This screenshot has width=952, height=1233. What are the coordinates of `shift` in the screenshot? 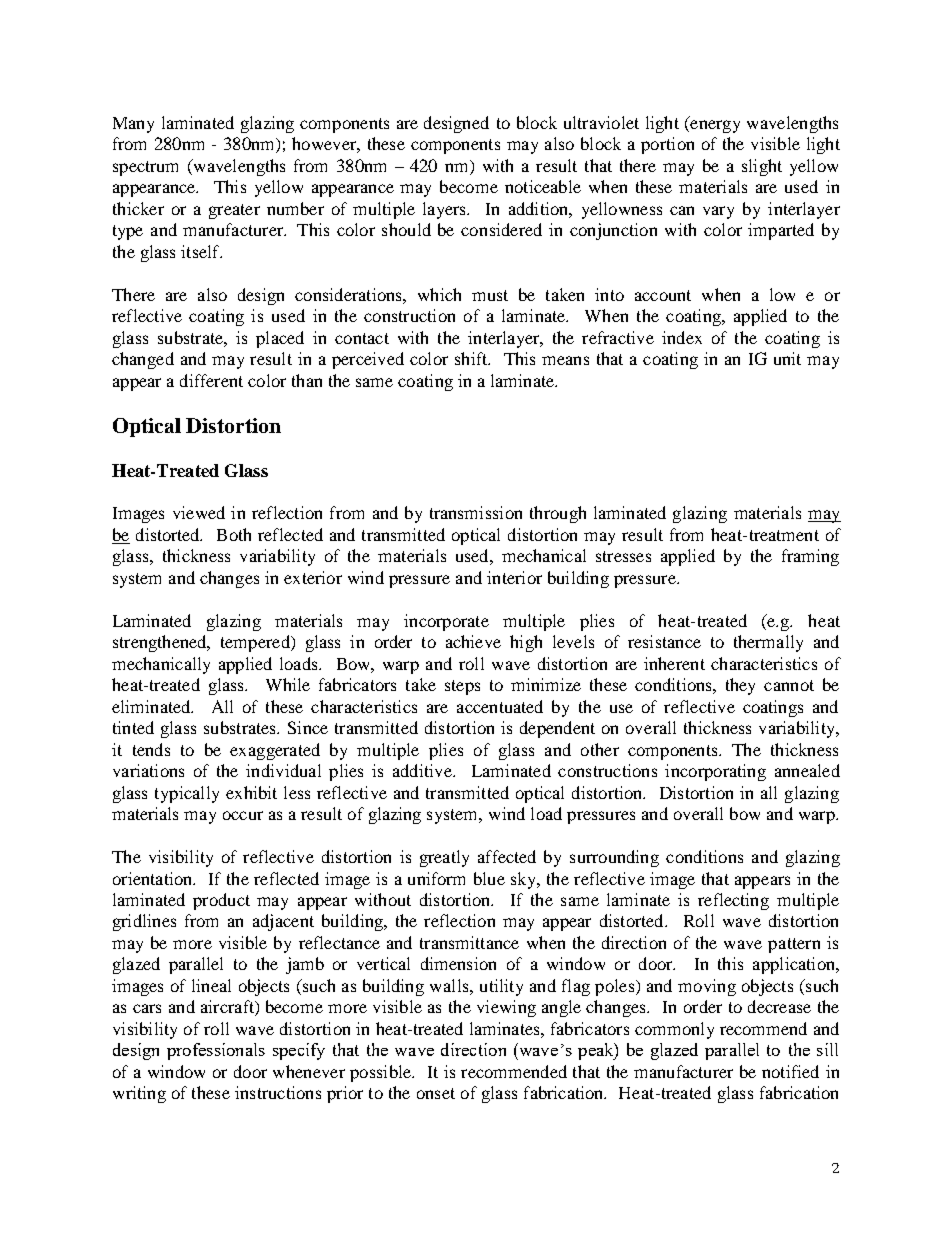 It's located at (472, 358).
